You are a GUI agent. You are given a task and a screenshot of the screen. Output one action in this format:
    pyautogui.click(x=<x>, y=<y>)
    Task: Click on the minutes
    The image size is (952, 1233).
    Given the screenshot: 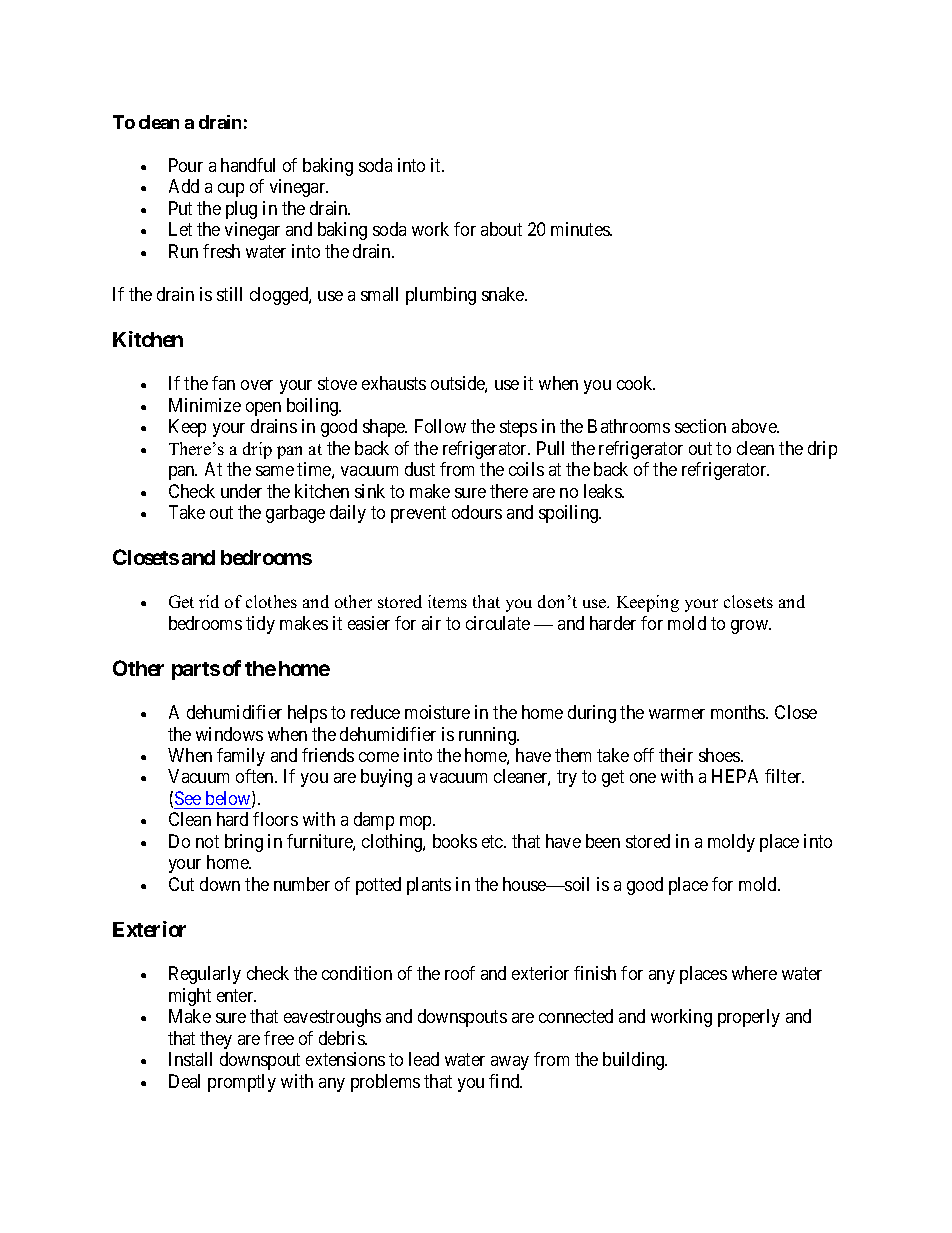 What is the action you would take?
    pyautogui.click(x=581, y=229)
